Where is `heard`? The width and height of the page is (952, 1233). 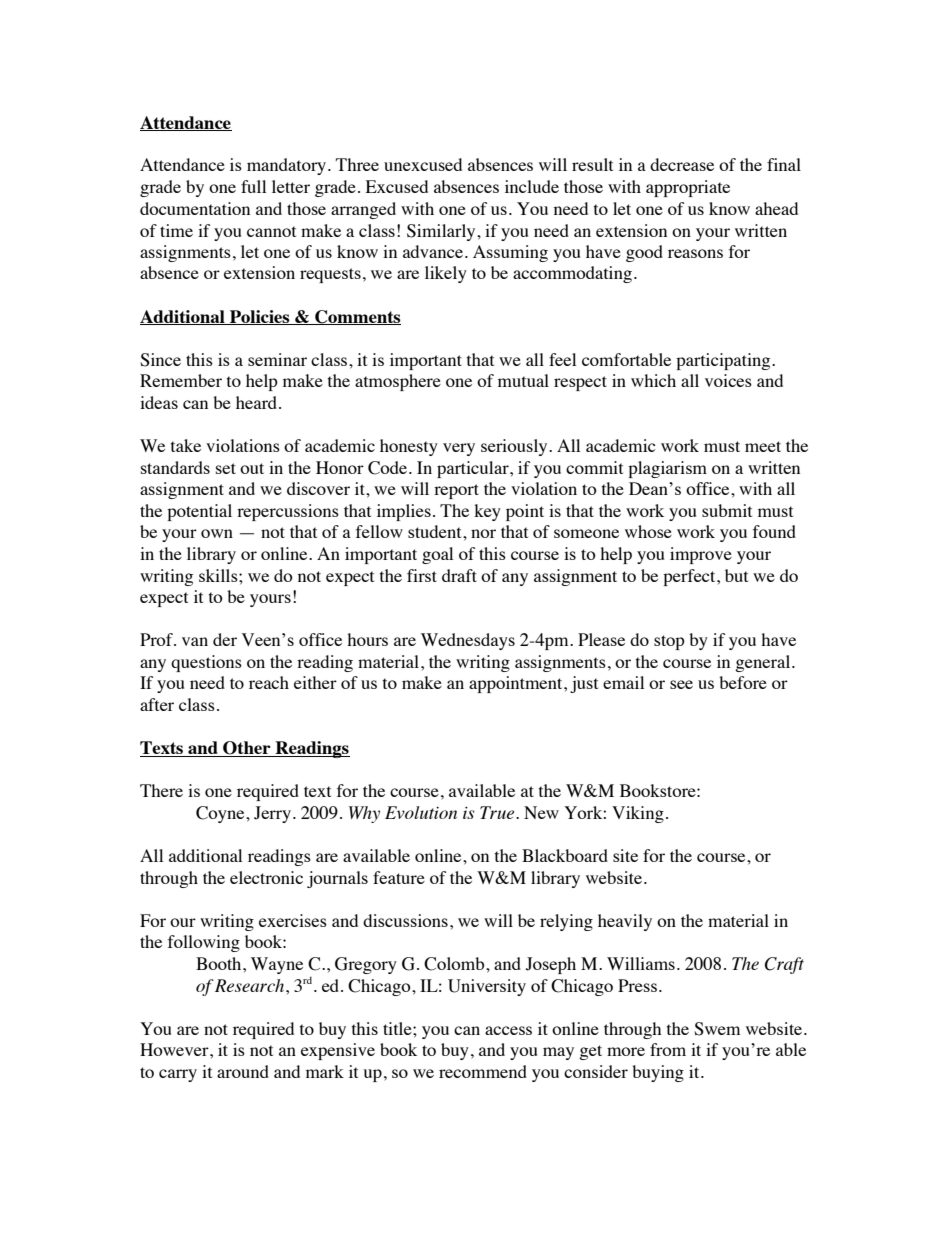 heard is located at coordinates (258, 402).
